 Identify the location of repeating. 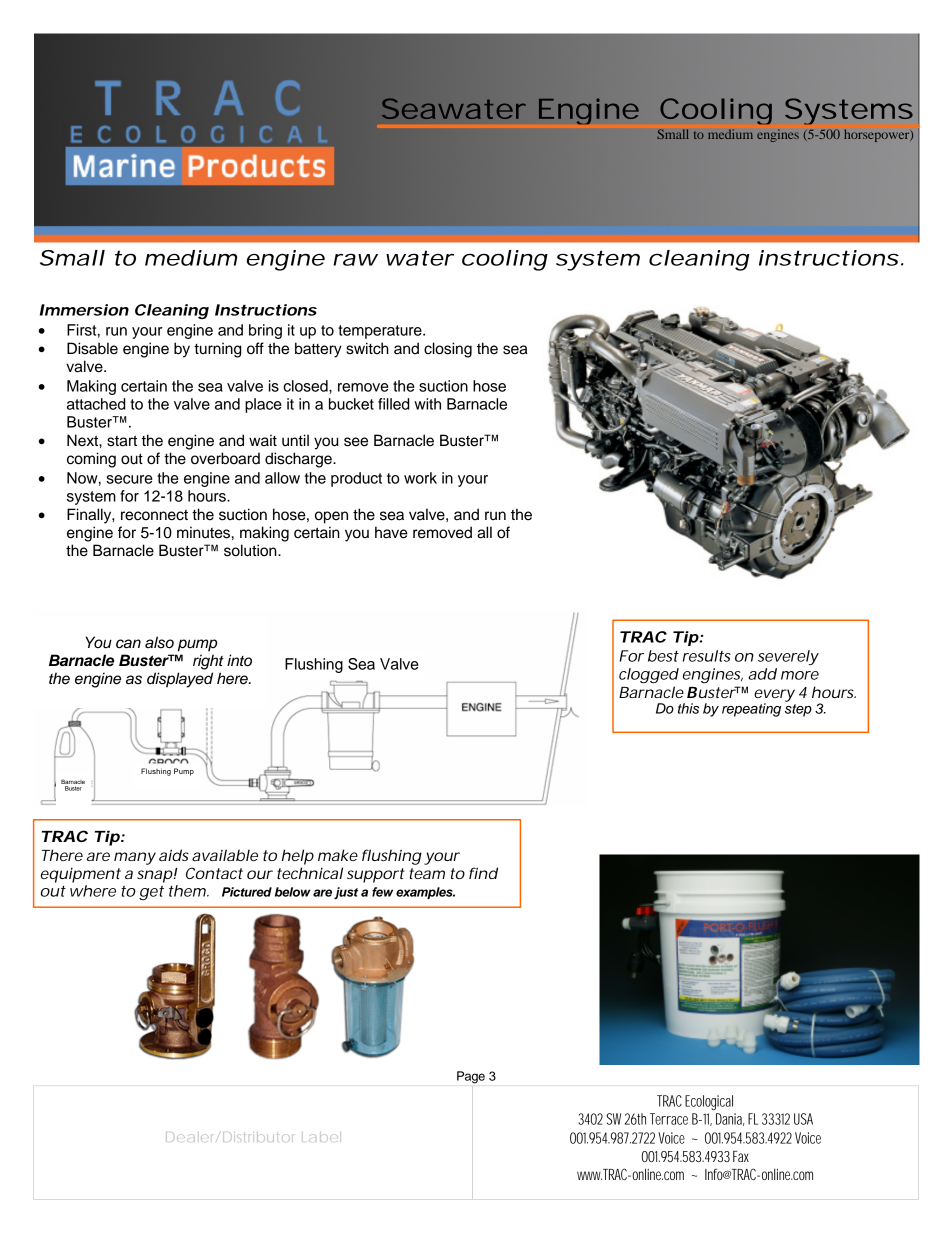
(751, 710).
